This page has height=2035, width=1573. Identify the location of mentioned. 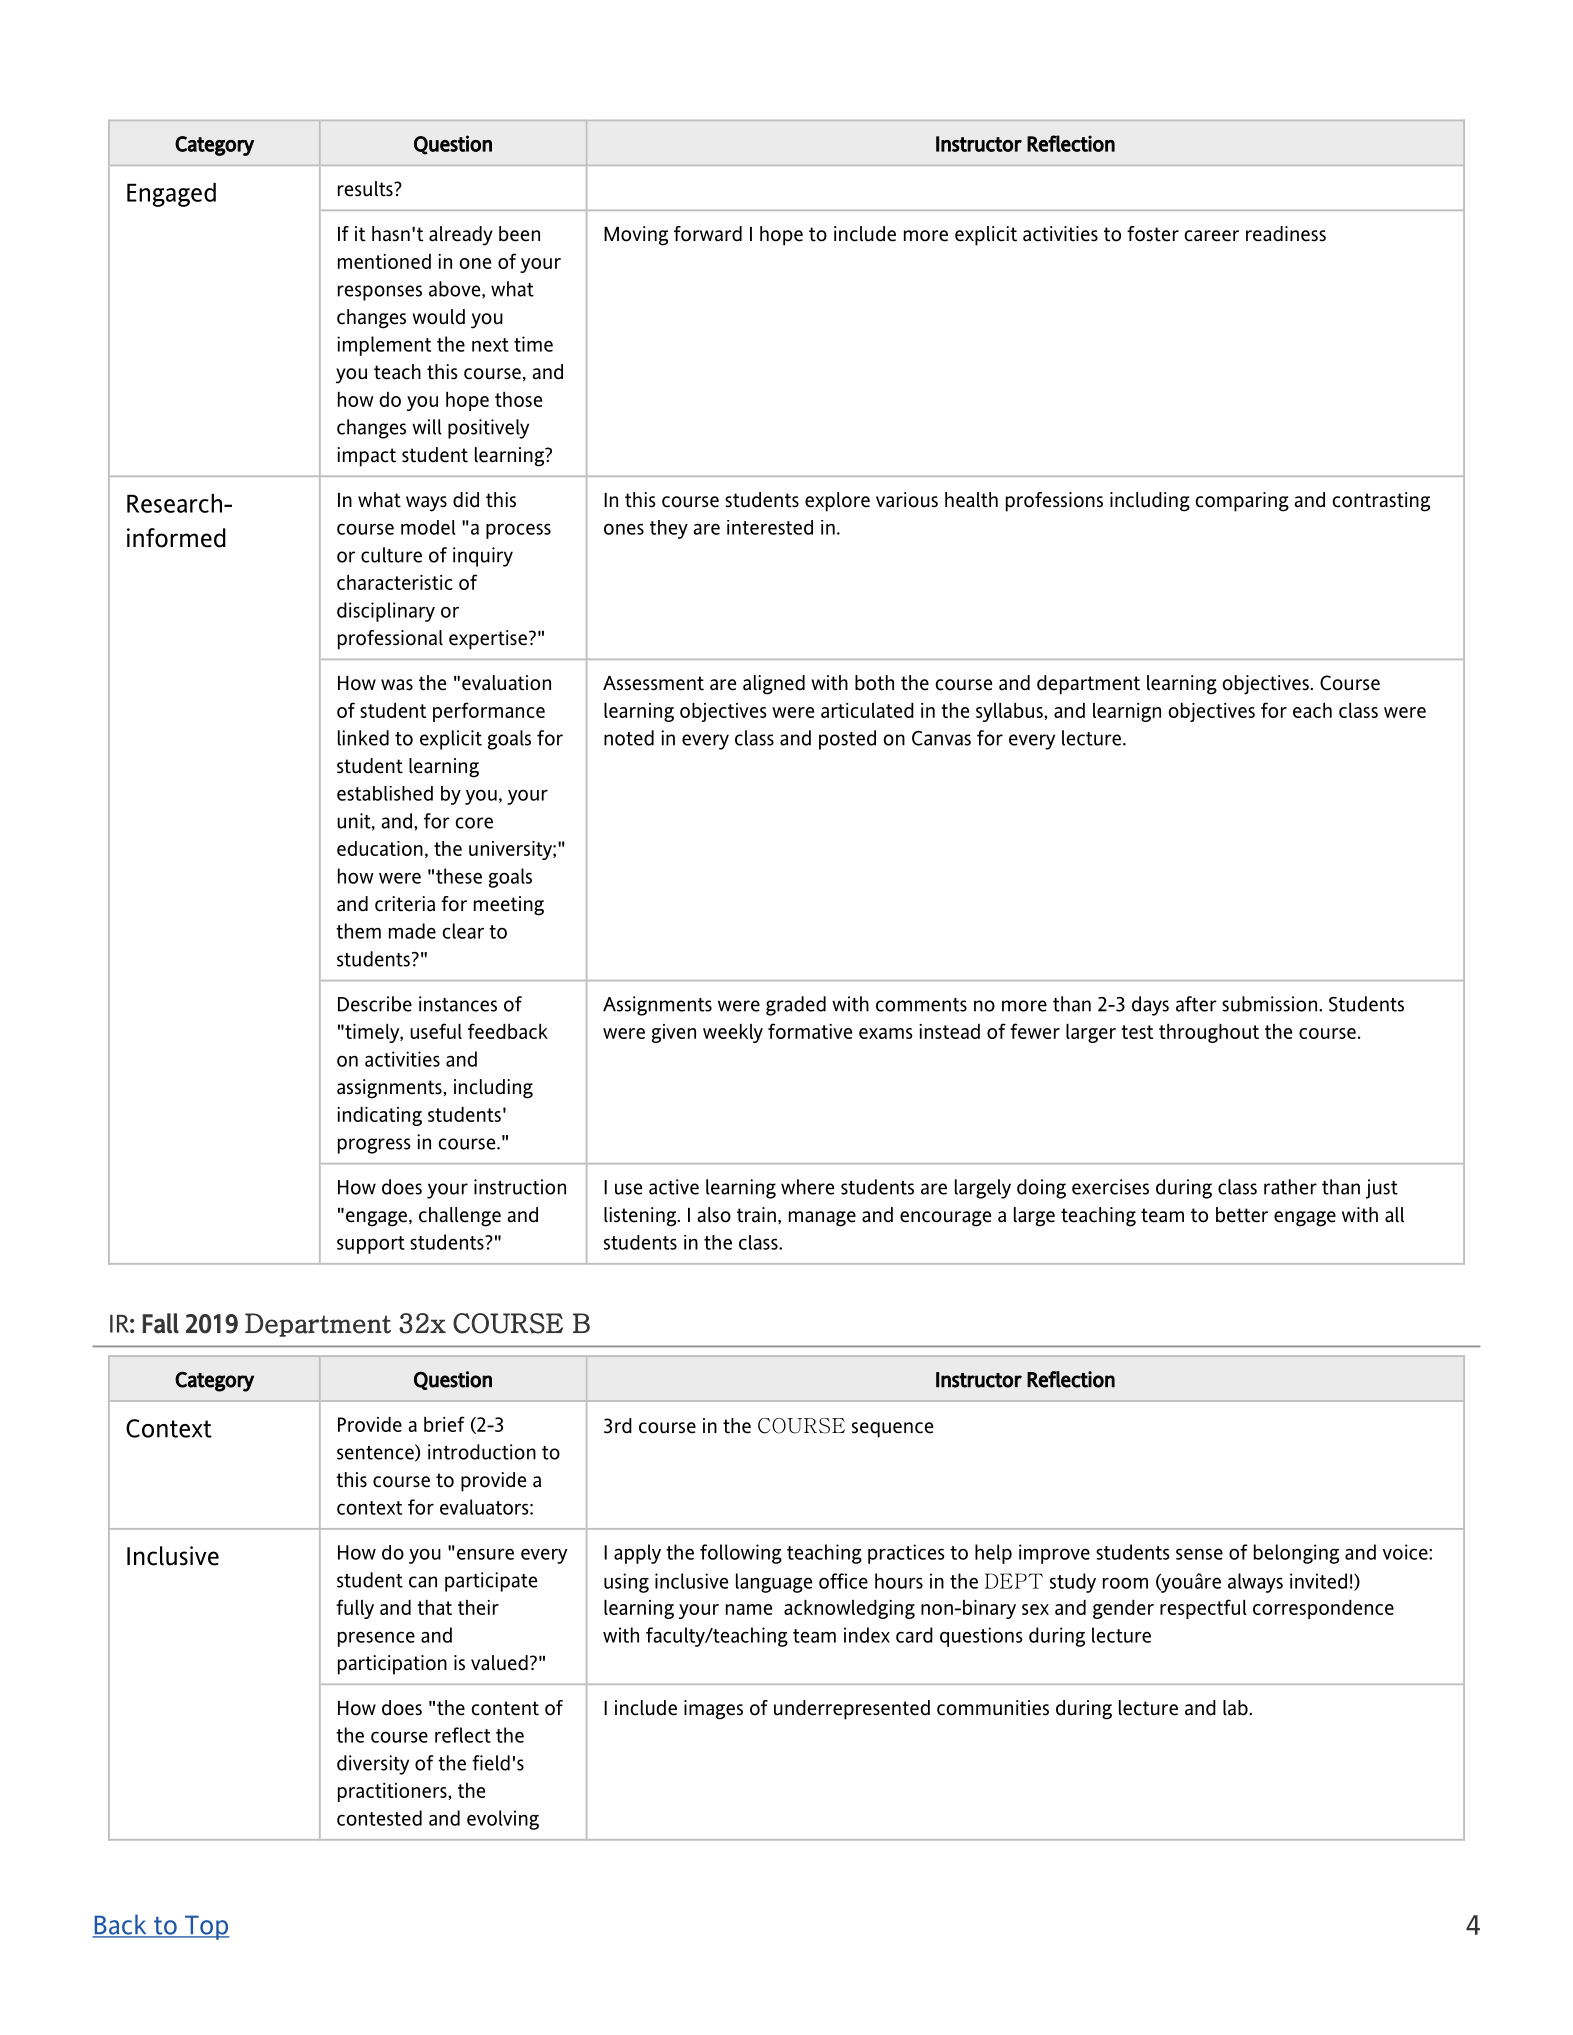
(384, 261).
